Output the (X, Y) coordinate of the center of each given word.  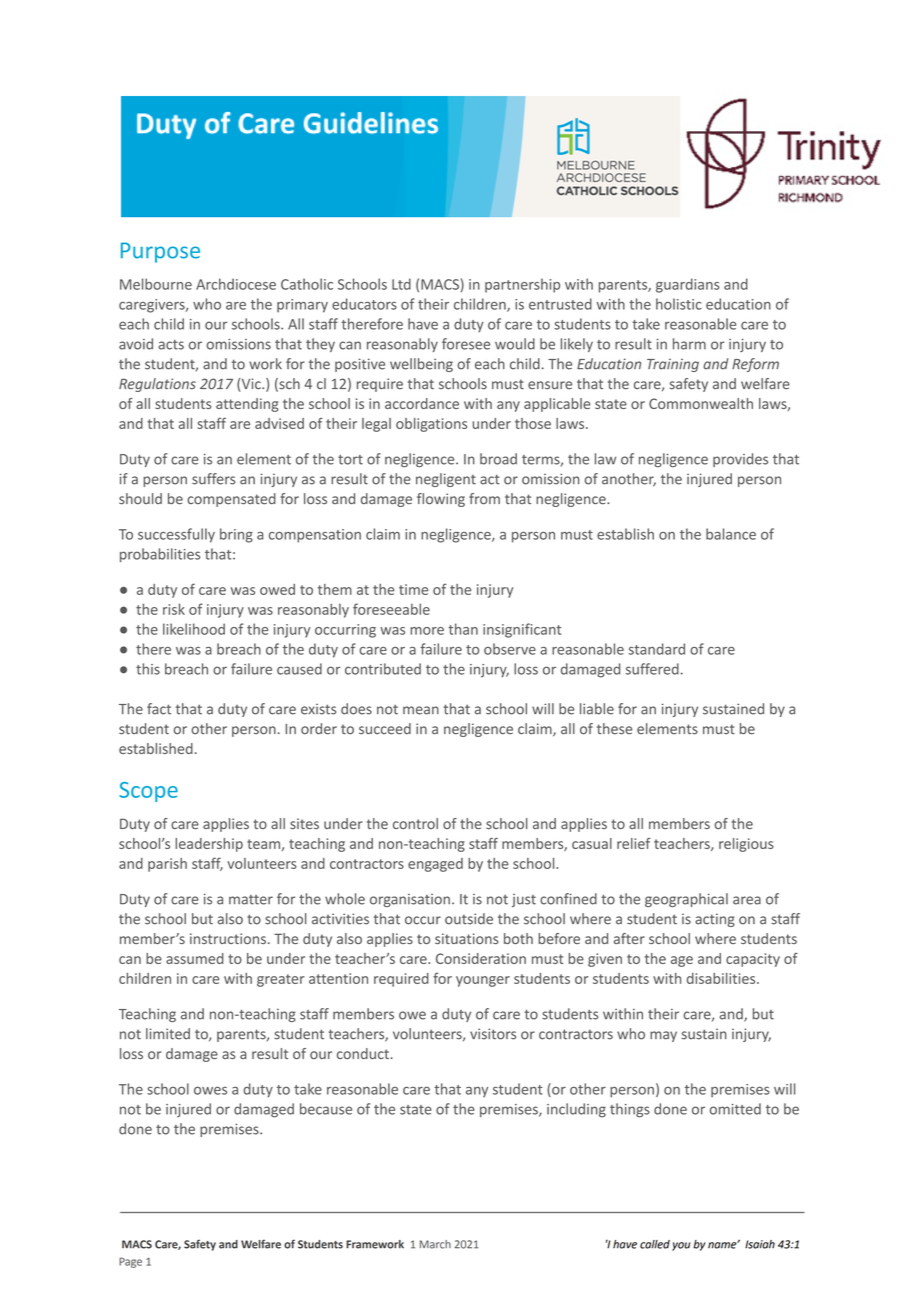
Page (130, 1262)
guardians (688, 285)
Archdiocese (236, 284)
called (655, 1244)
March (435, 1244)
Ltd (401, 284)
